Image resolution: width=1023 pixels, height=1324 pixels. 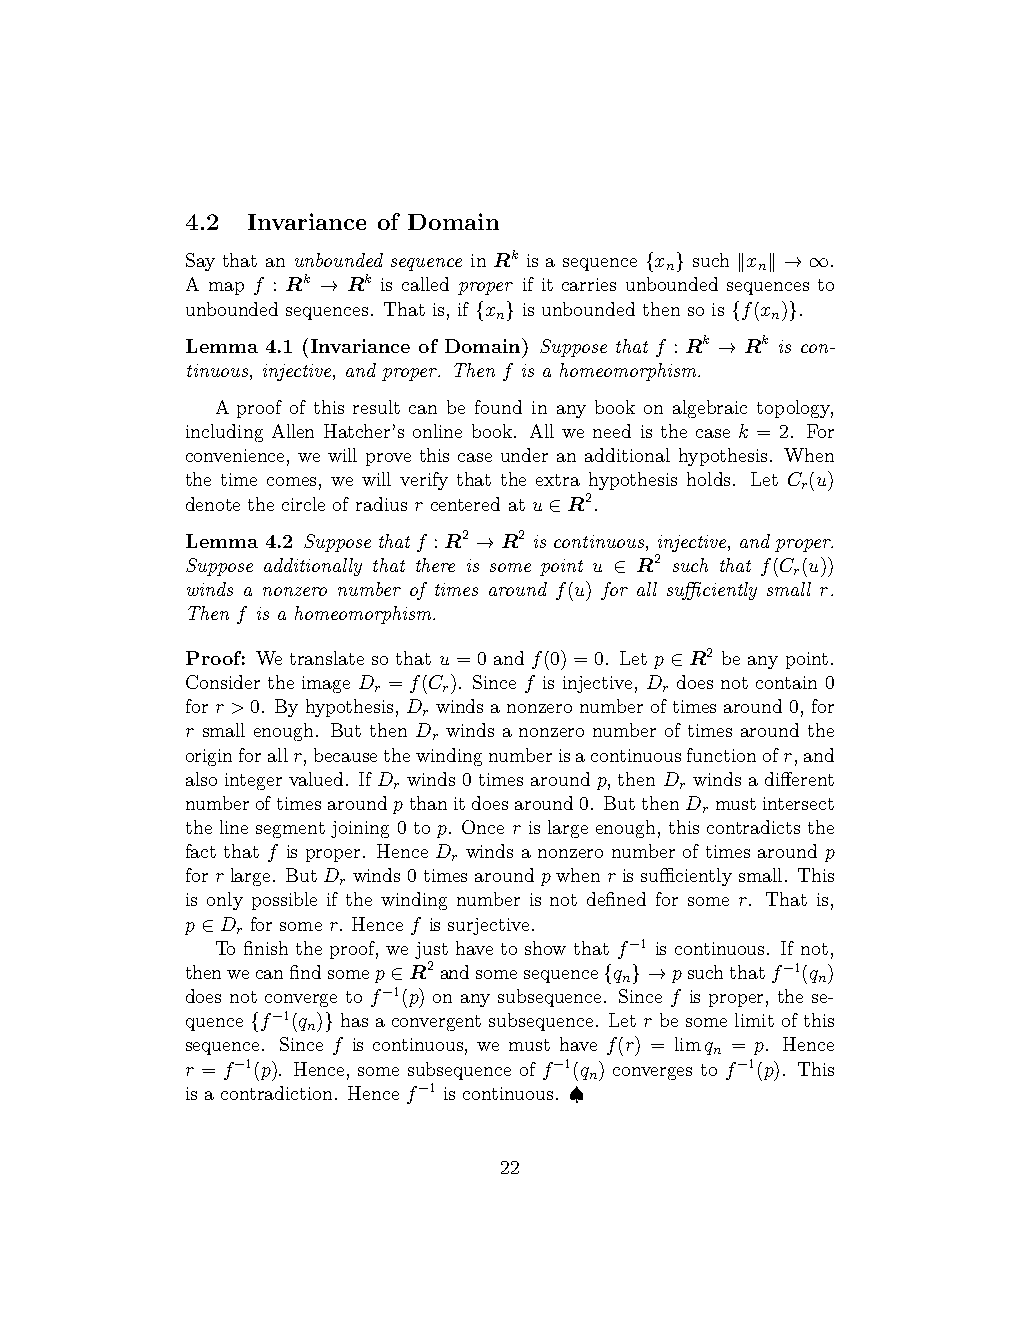 I want to click on under, so click(x=524, y=455).
